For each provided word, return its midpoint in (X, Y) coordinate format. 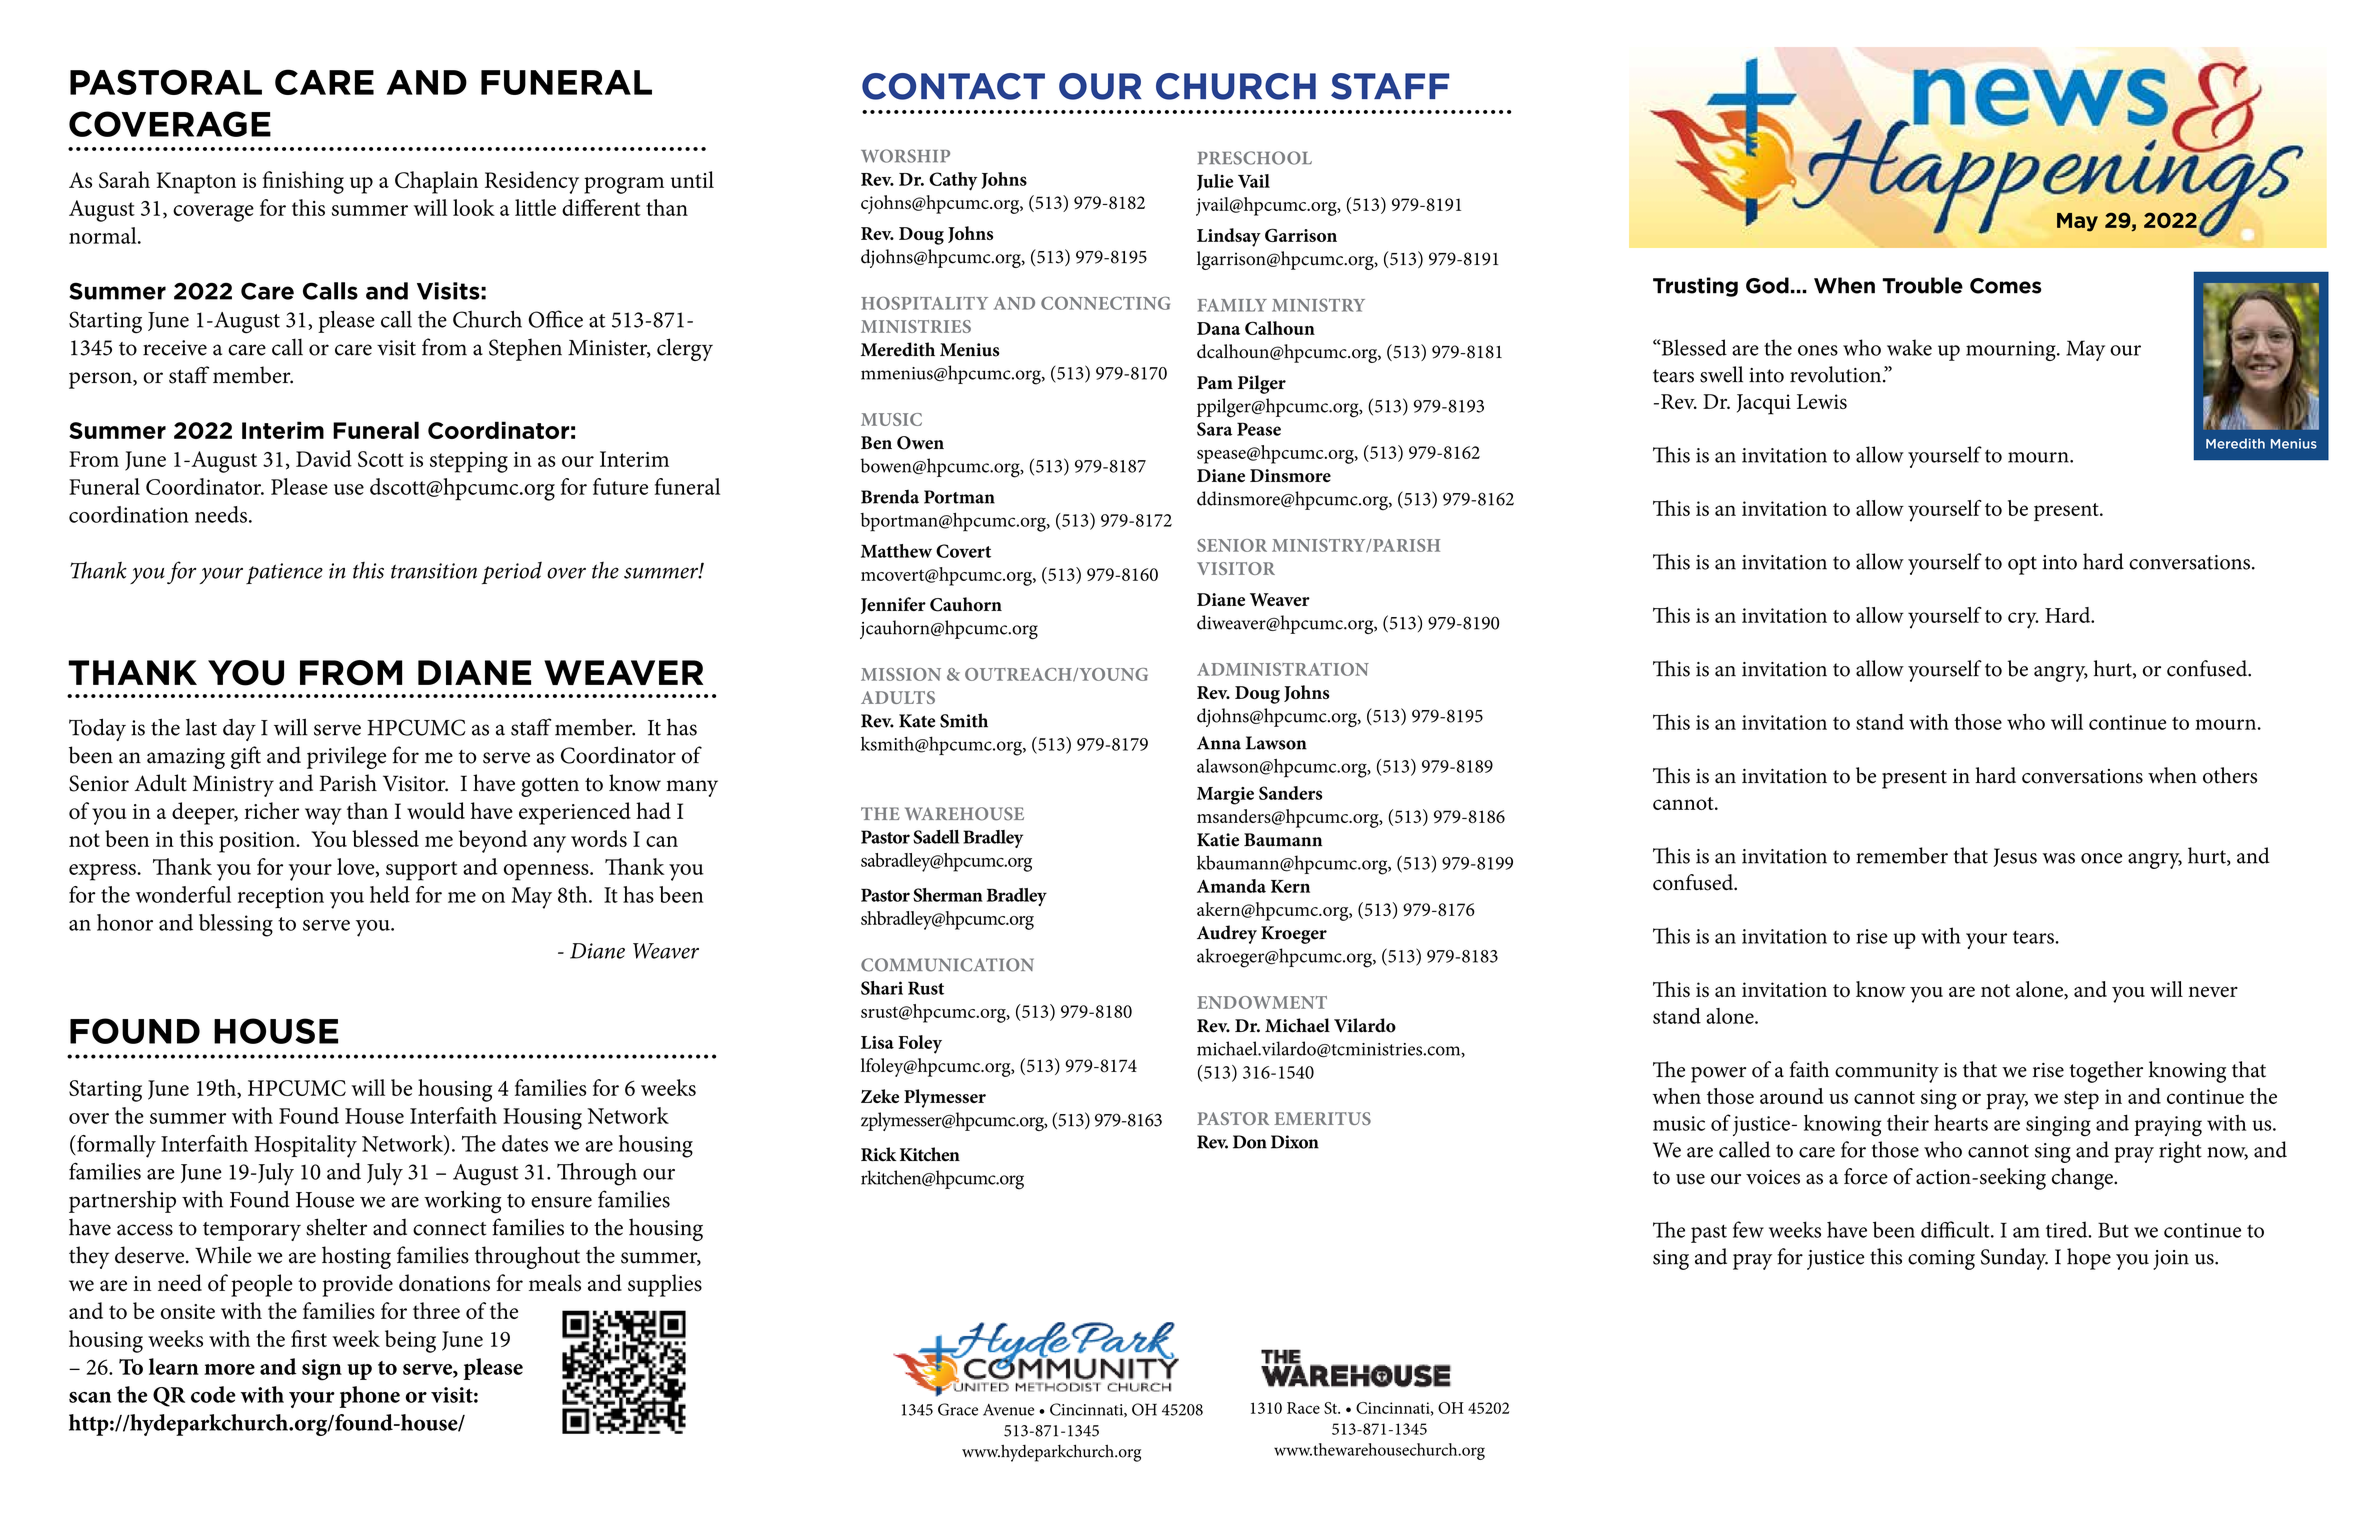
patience (284, 573)
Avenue (1008, 1410)
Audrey (1227, 934)
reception (281, 897)
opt (2022, 565)
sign (322, 1370)
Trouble (1923, 285)
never (2213, 991)
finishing (303, 182)
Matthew (896, 551)
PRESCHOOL (1255, 158)
